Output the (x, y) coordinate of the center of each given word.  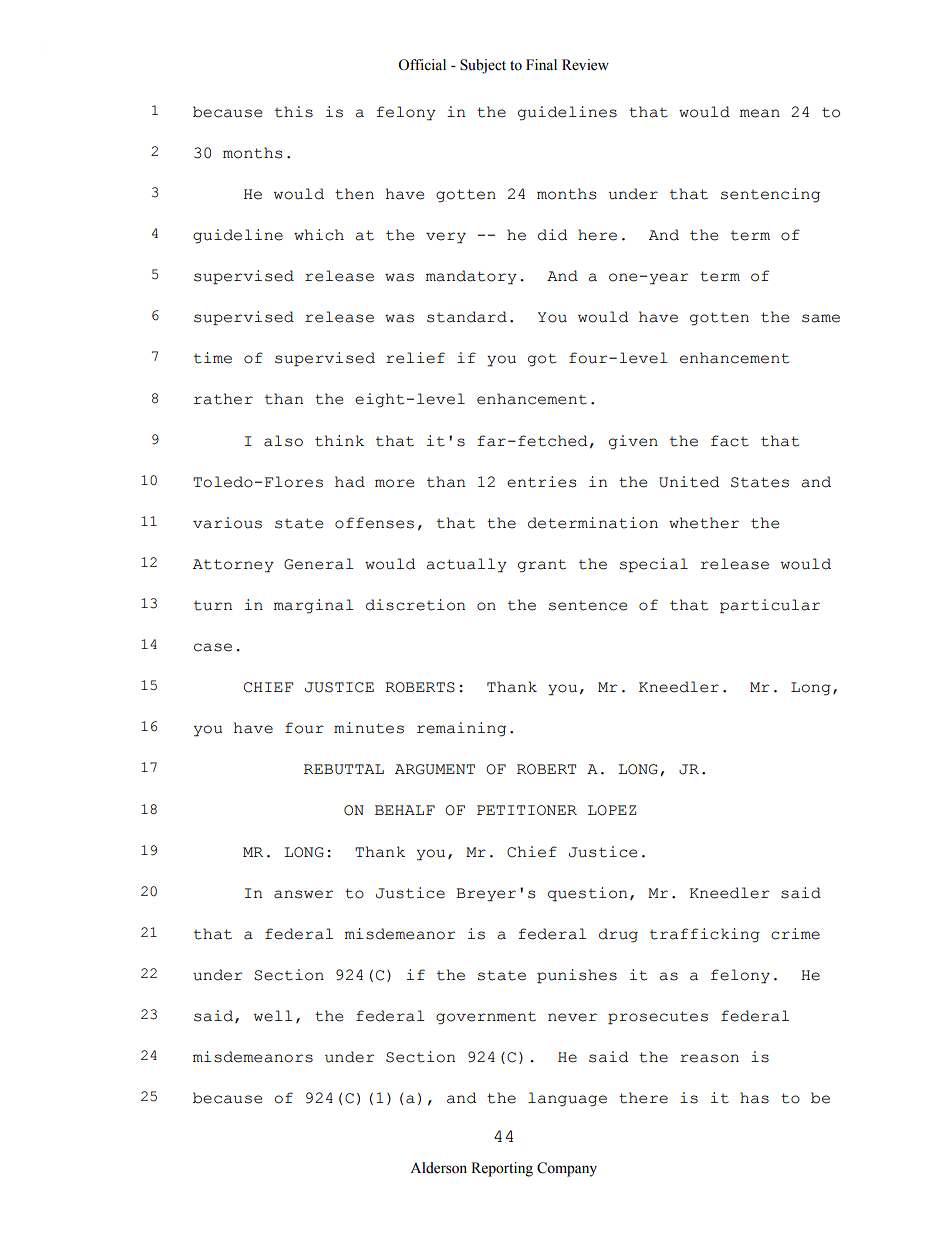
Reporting (502, 1169)
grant (542, 566)
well (273, 1016)
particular (770, 606)
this (294, 112)
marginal (314, 606)
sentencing (770, 195)
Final (541, 65)
